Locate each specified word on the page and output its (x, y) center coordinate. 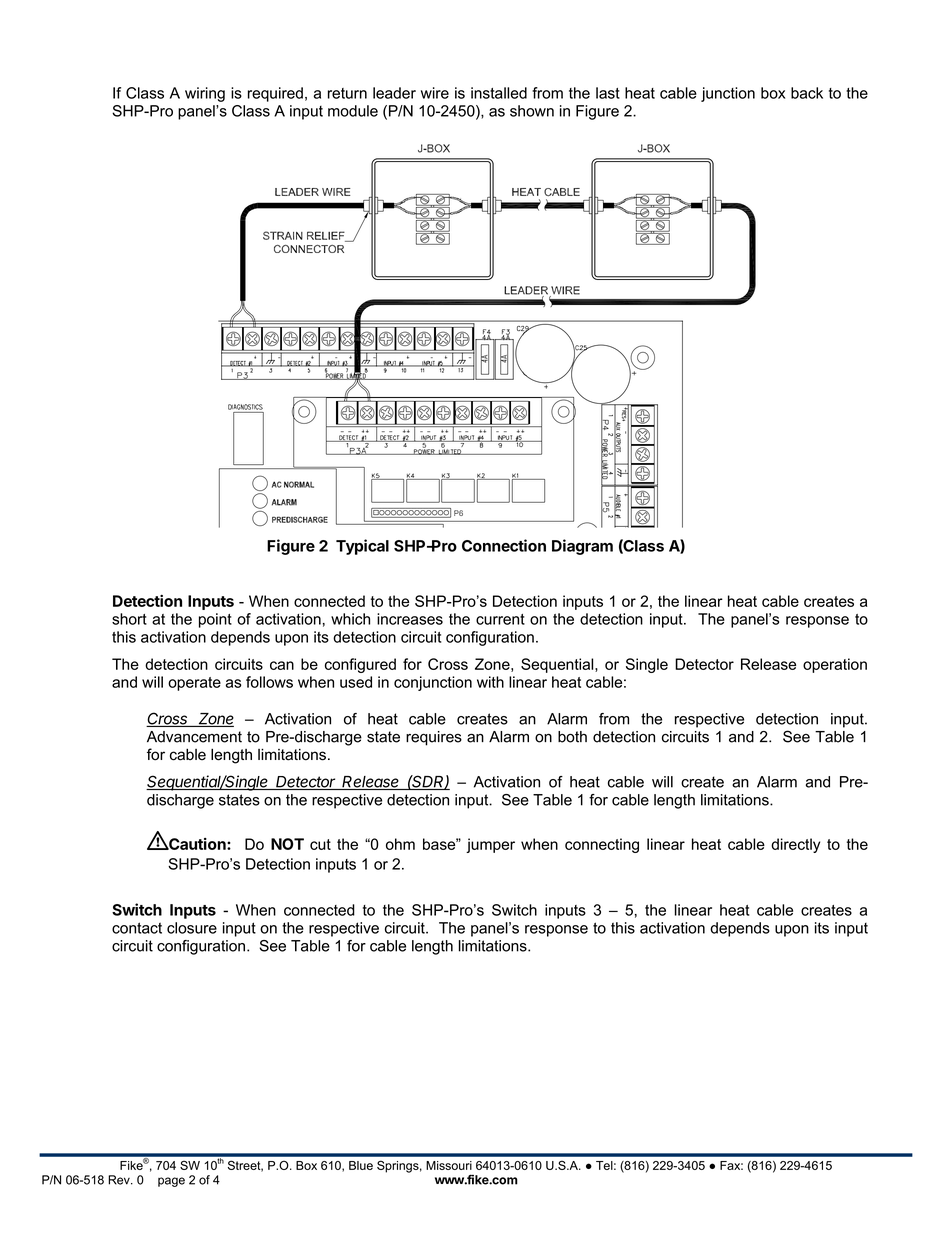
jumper (490, 845)
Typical (362, 547)
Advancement (194, 737)
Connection (504, 545)
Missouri (449, 1165)
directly (795, 845)
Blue (361, 1165)
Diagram (582, 547)
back (807, 93)
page (171, 1182)
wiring (205, 94)
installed (499, 93)
